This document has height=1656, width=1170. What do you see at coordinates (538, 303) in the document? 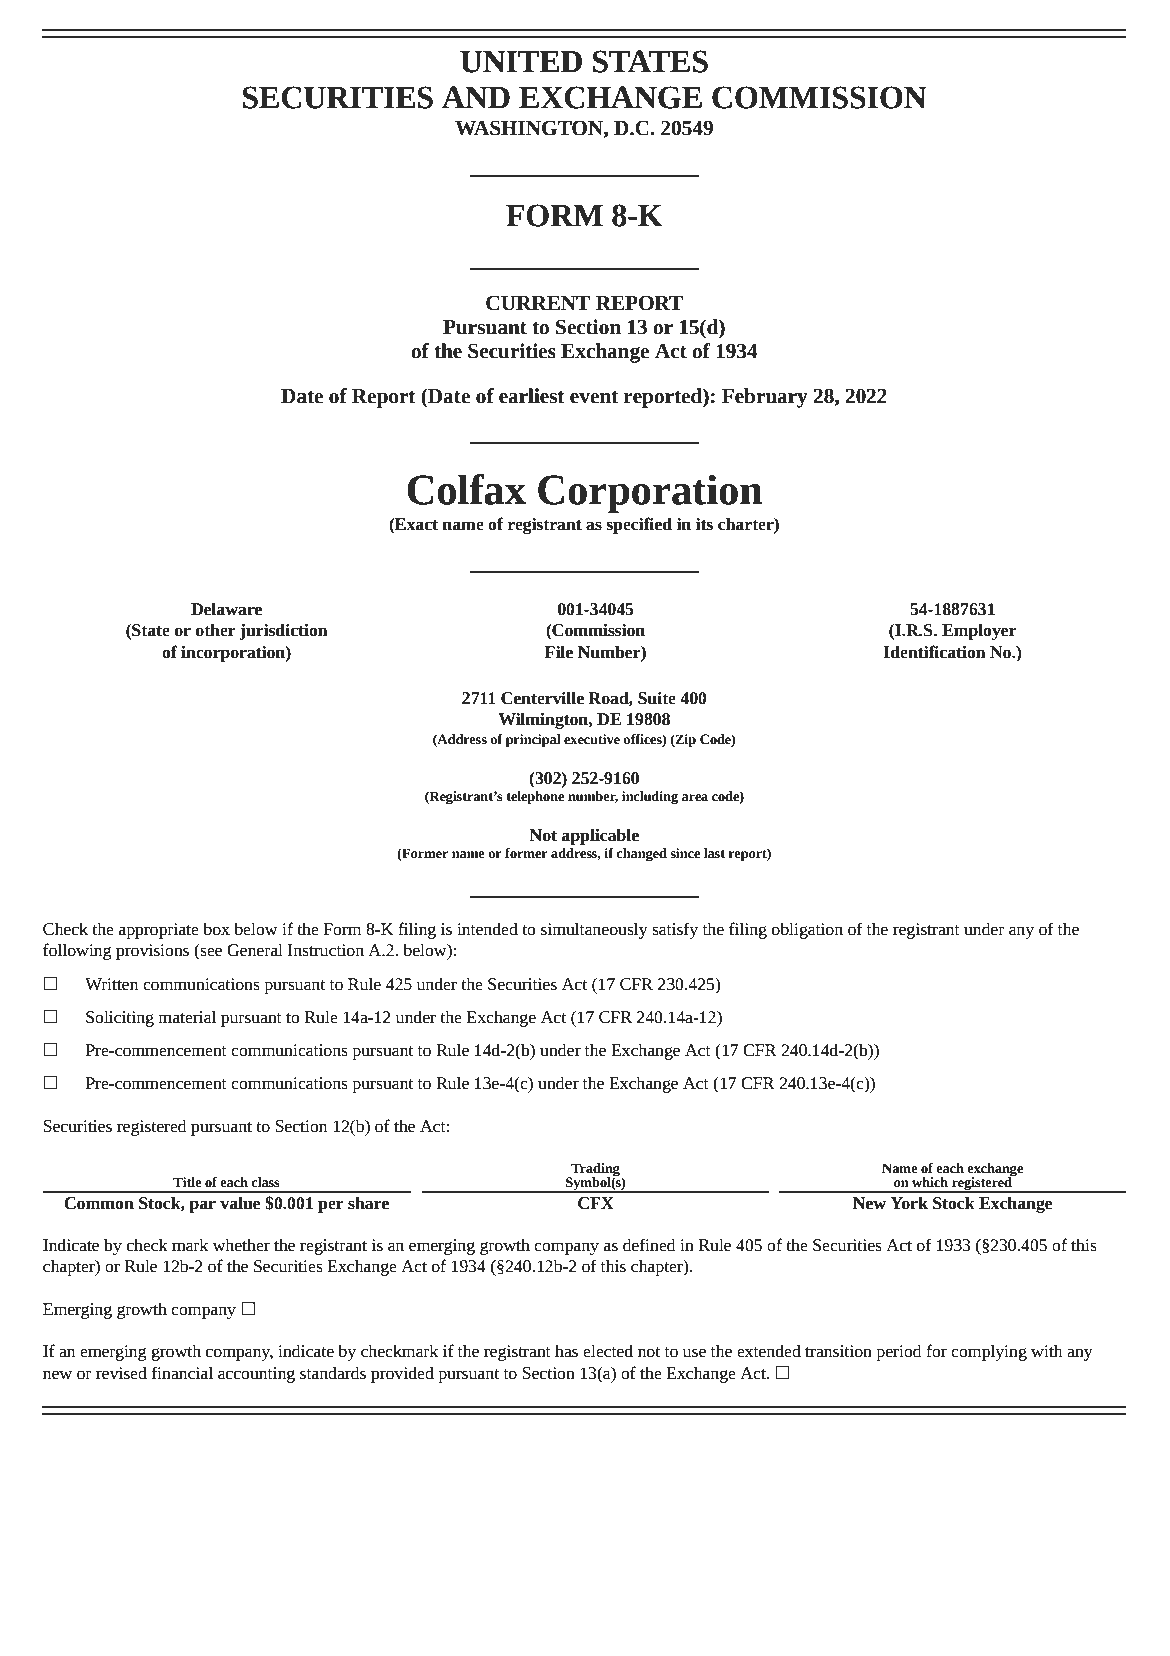
I see `CURRENT` at bounding box center [538, 303].
